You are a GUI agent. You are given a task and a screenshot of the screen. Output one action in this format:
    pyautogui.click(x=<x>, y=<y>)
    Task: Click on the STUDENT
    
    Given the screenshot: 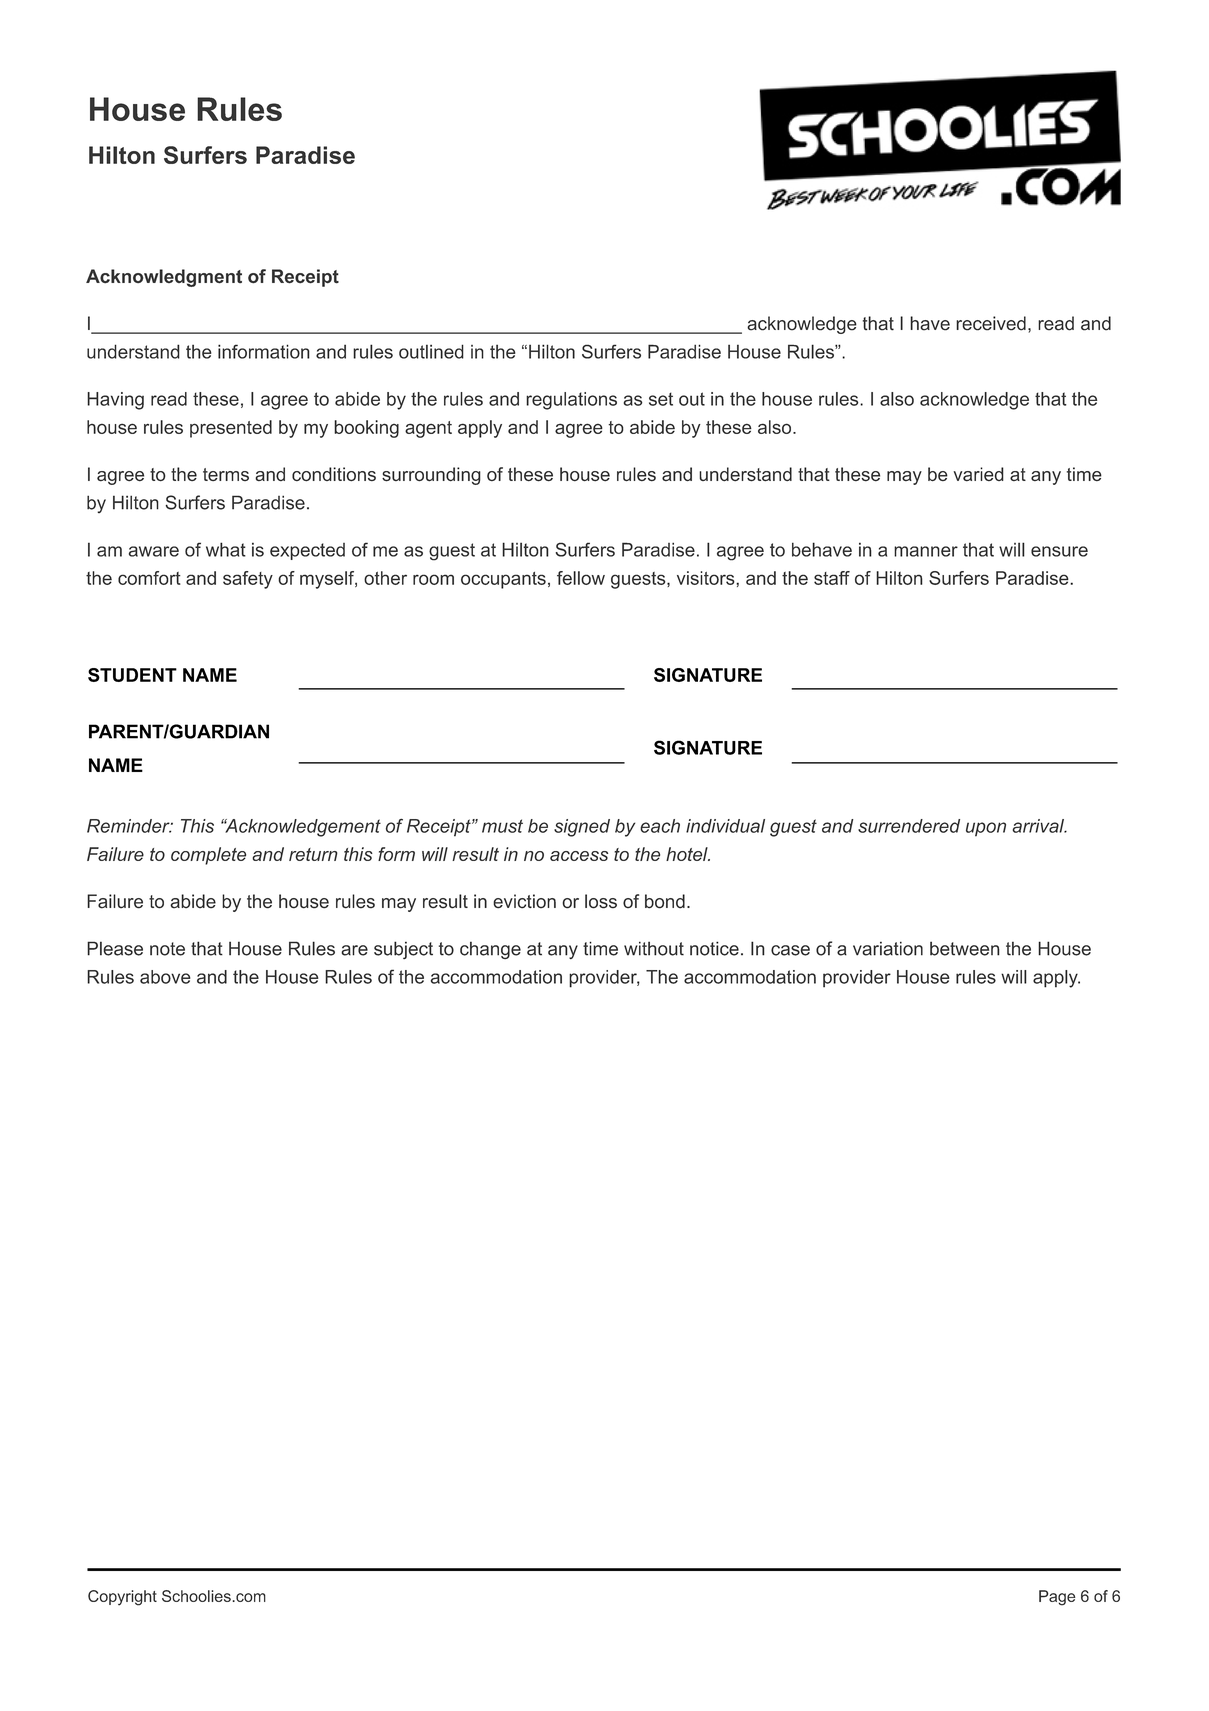 What is the action you would take?
    pyautogui.click(x=132, y=675)
